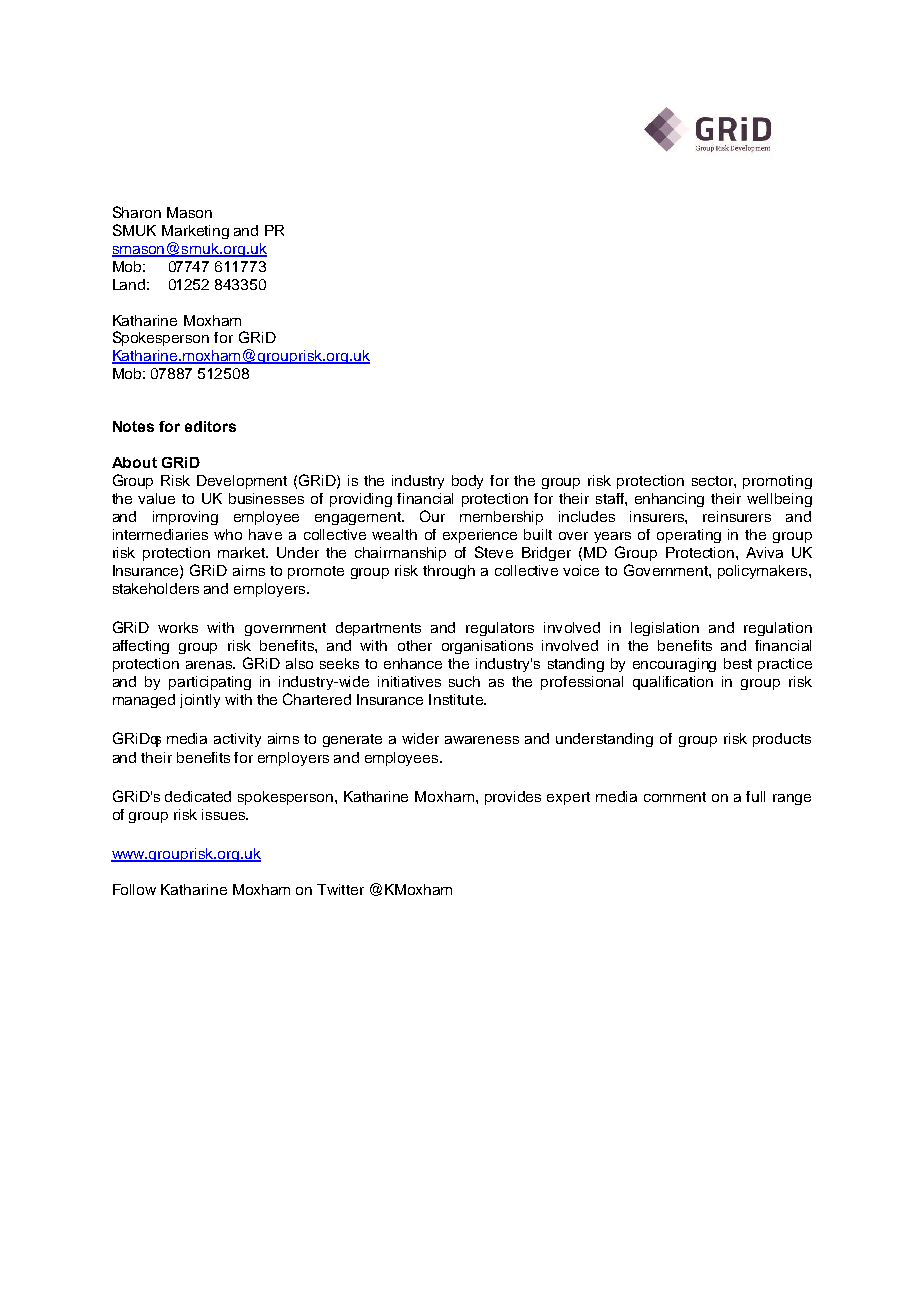  Describe the element at coordinates (137, 212) in the page. I see `Sharon` at that location.
